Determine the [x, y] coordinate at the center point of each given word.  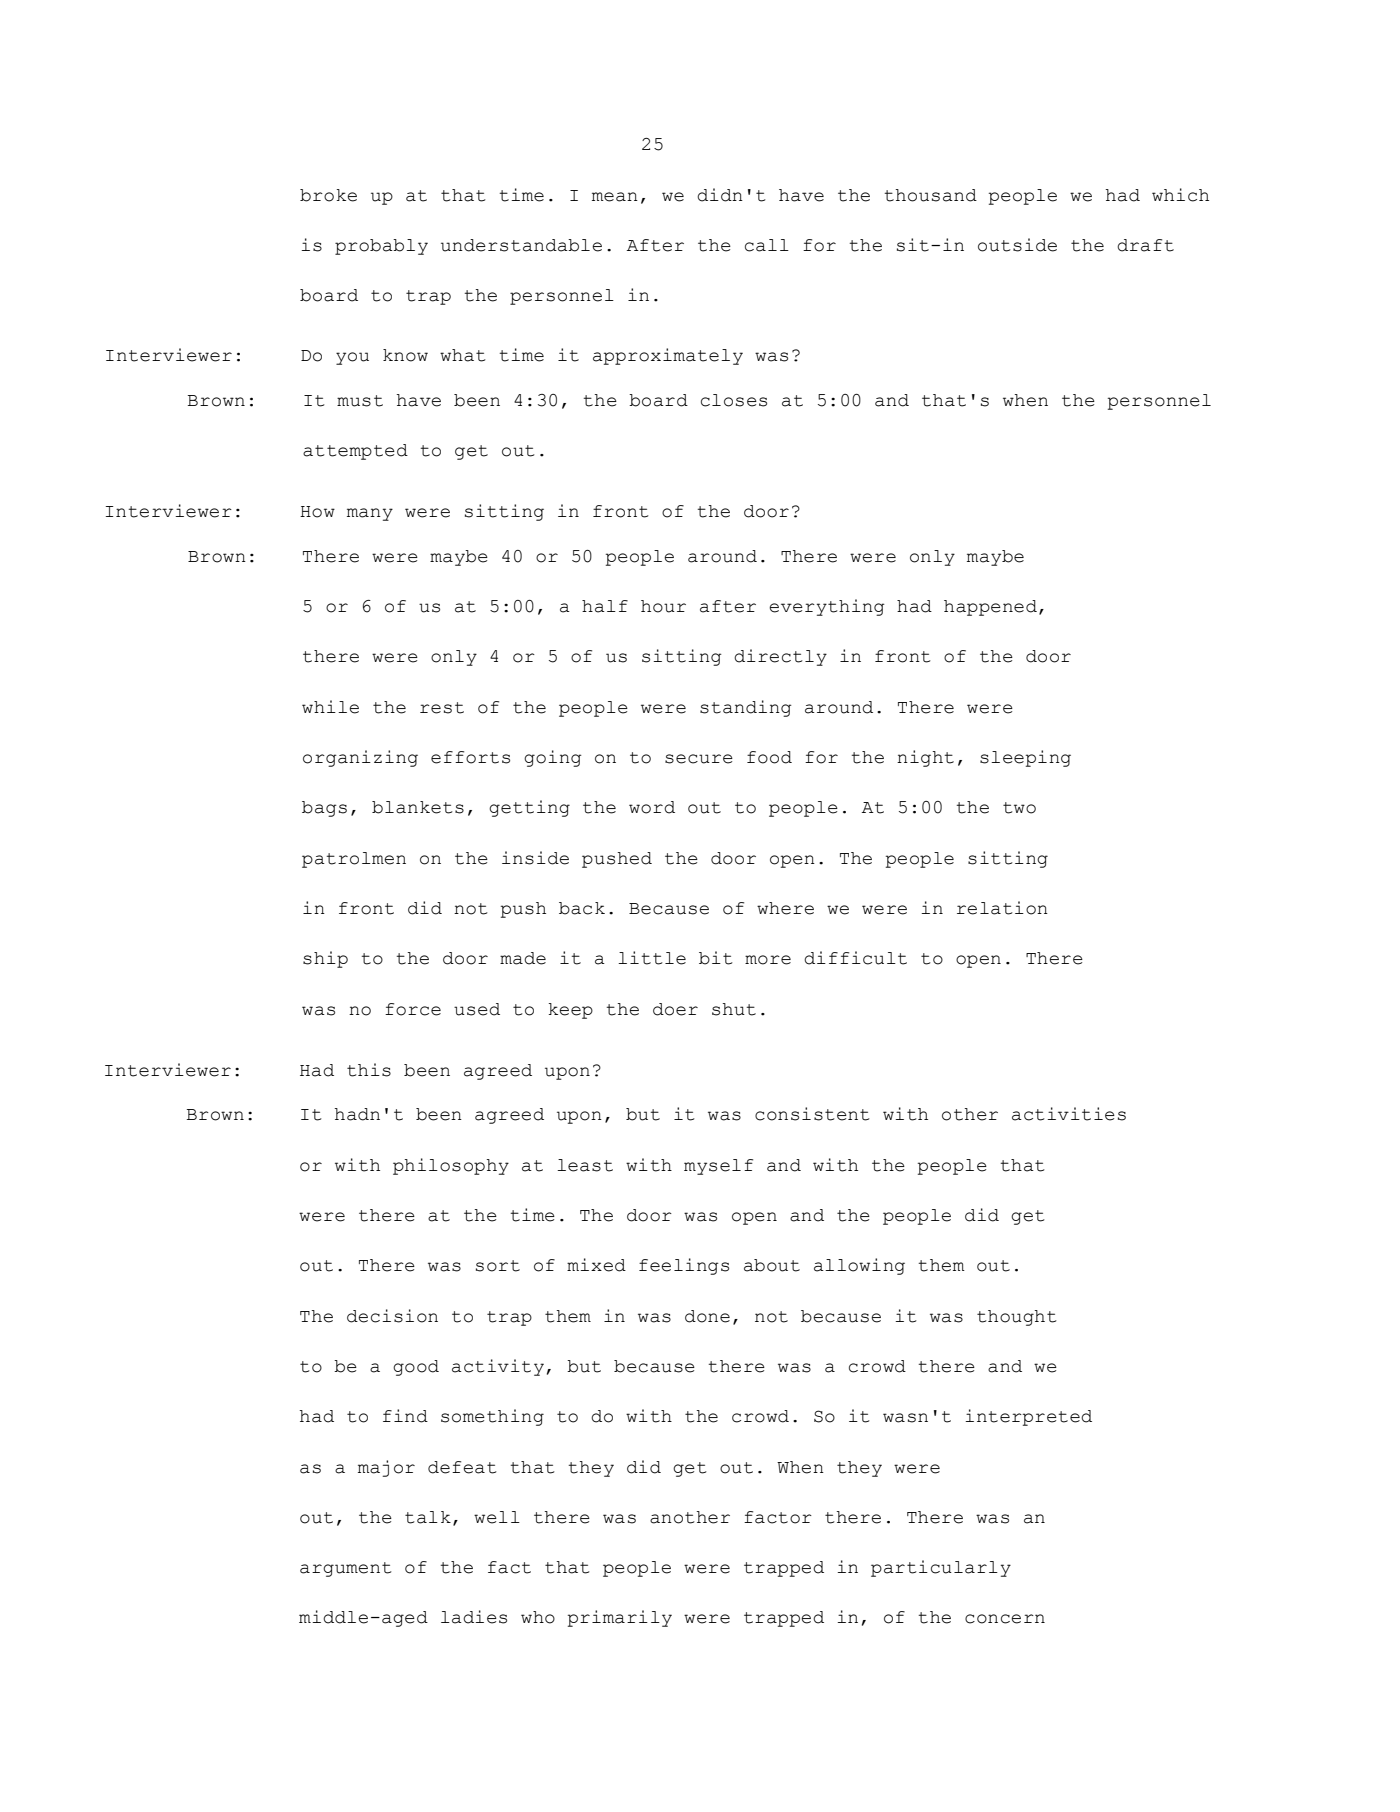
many [370, 514]
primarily [620, 1618]
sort [498, 1266]
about [772, 1265]
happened [990, 608]
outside [1017, 245]
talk [428, 1517]
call [767, 245]
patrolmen [354, 860]
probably [381, 247]
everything [827, 607]
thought [1017, 1318]
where [785, 908]
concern [1005, 1619]
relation [1002, 908]
